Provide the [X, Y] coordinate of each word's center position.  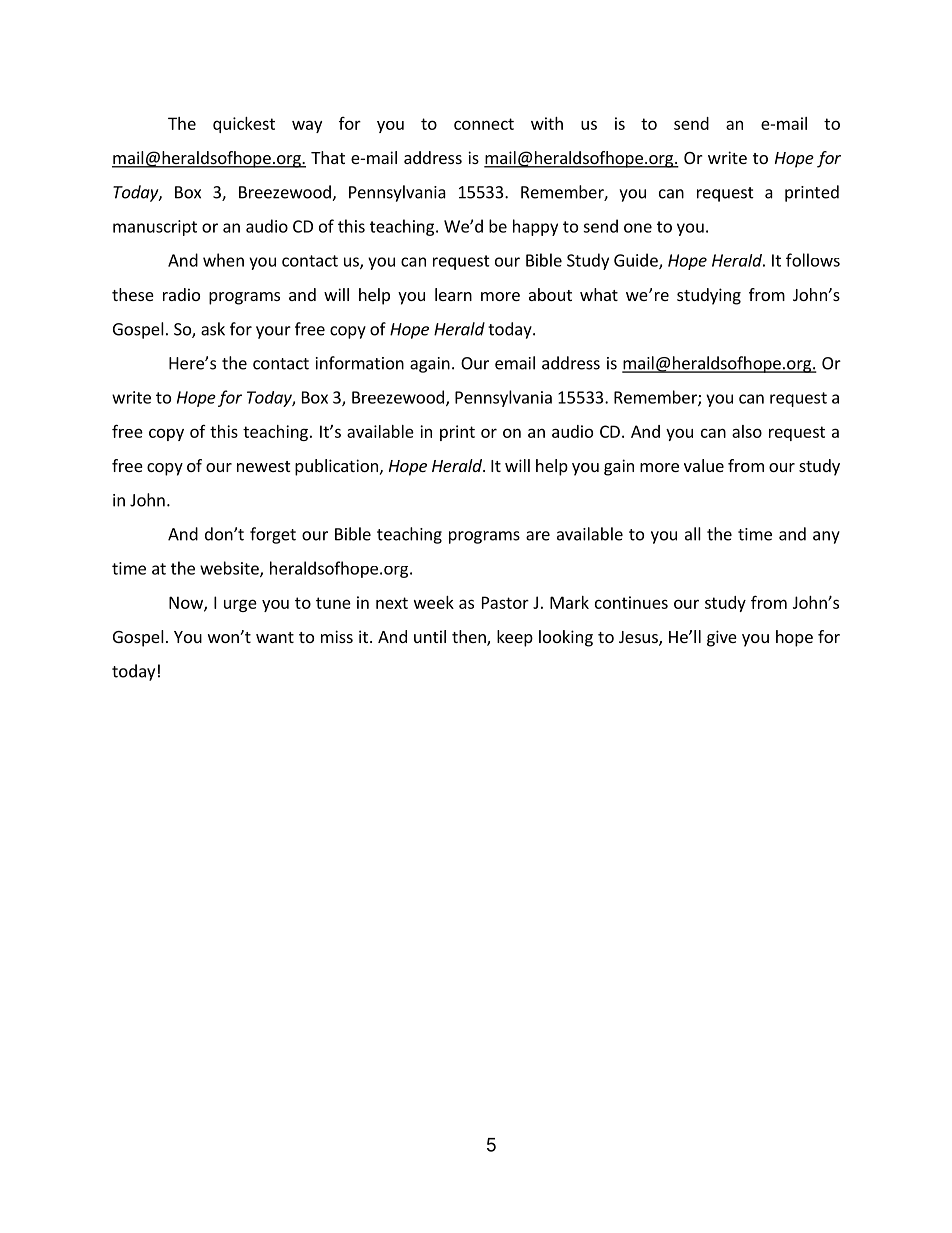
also [747, 431]
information [360, 363]
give [722, 638]
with [547, 123]
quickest [244, 125]
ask [213, 329]
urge [240, 605]
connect [484, 124]
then [470, 638]
